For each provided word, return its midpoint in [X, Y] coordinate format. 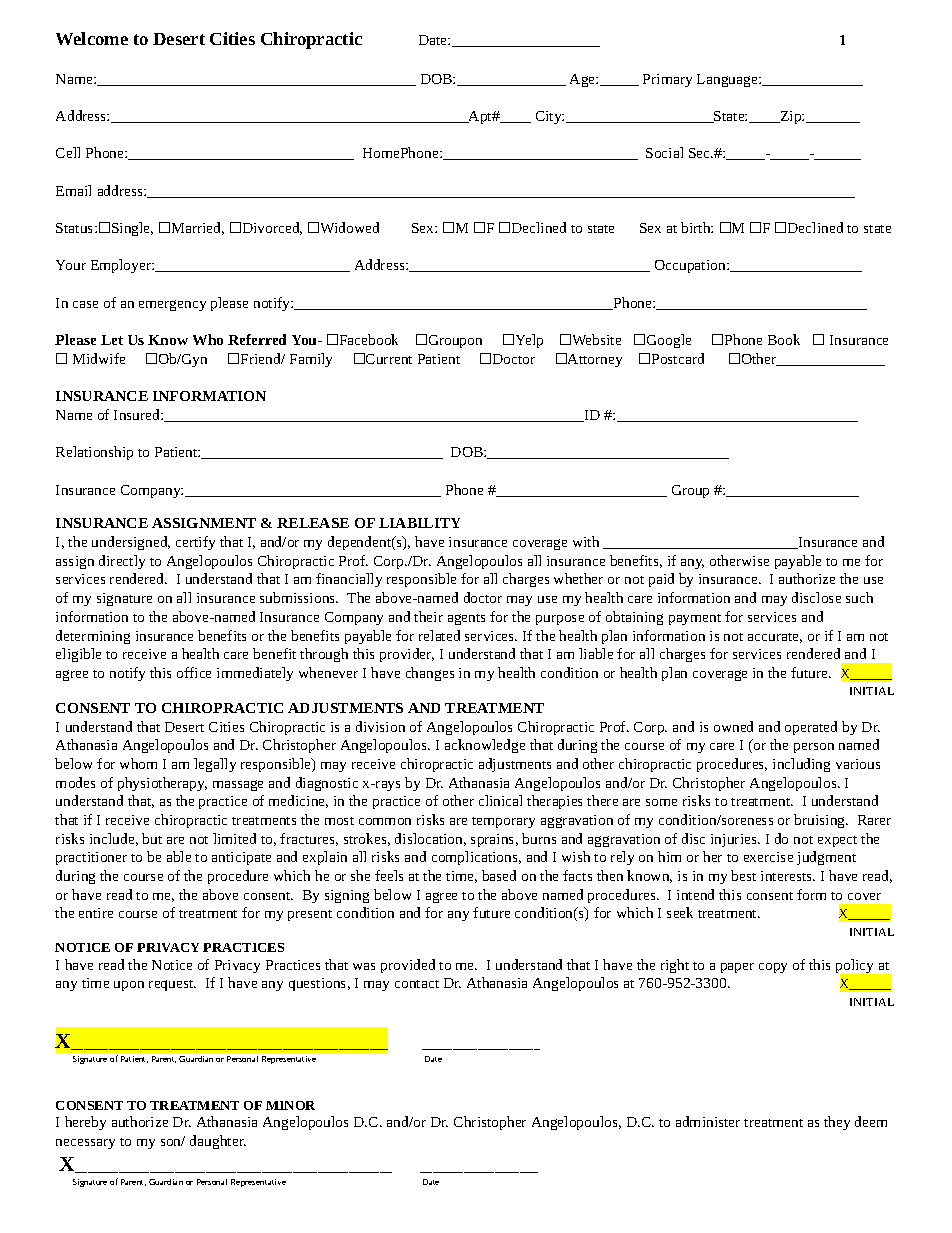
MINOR [290, 1105]
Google [669, 341]
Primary [667, 80]
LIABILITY [419, 523]
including [801, 765]
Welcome [92, 38]
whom [138, 763]
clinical [500, 800]
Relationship [94, 453]
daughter [218, 1142]
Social [664, 152]
